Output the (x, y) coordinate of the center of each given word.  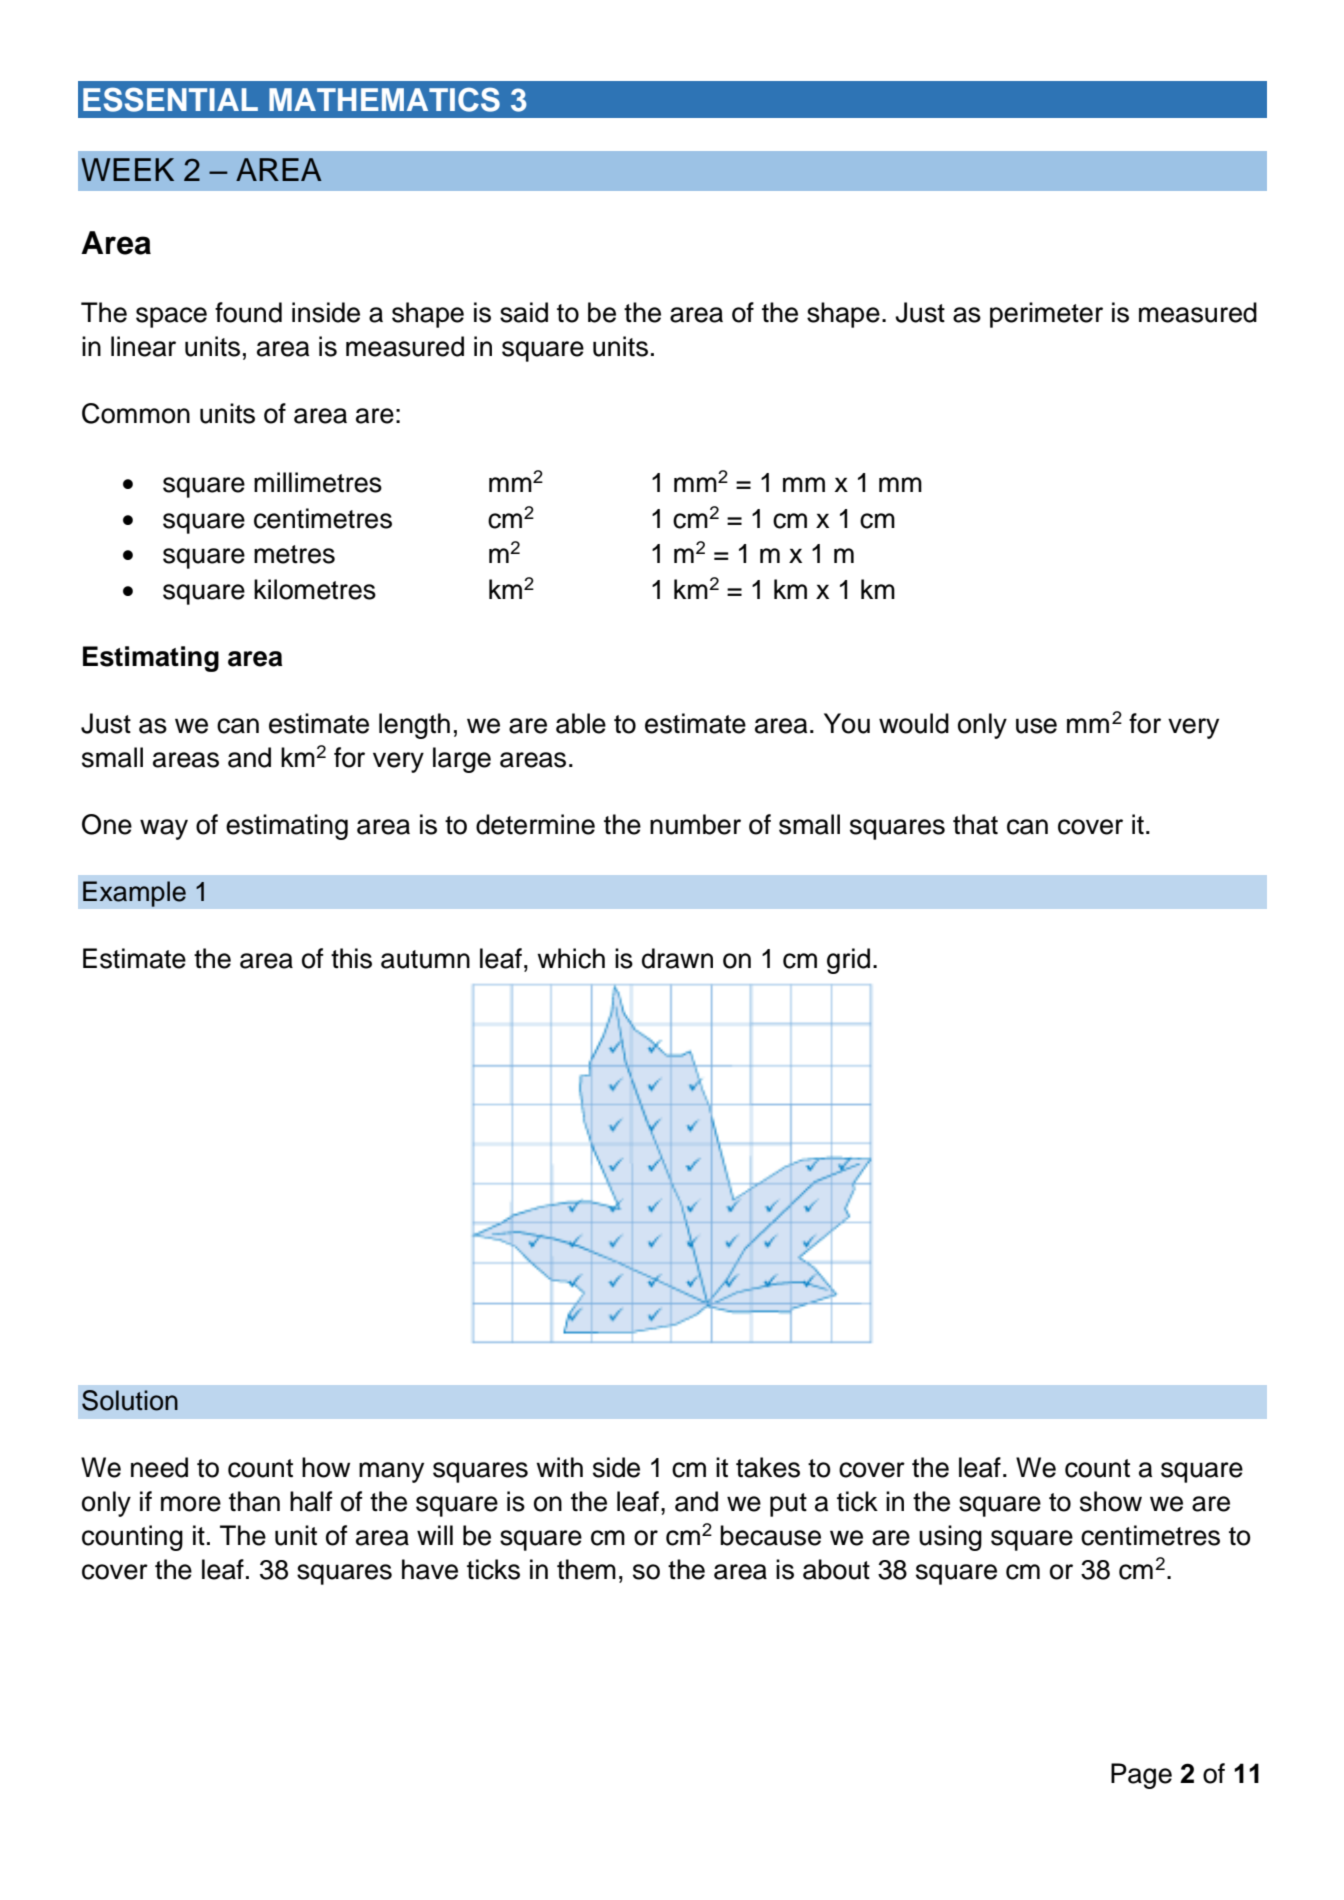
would (914, 723)
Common (136, 413)
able (581, 723)
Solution (130, 1400)
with (559, 1467)
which (571, 958)
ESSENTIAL (170, 99)
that (975, 824)
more (191, 1504)
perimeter (1046, 315)
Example (134, 894)
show (1111, 1501)
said (524, 312)
